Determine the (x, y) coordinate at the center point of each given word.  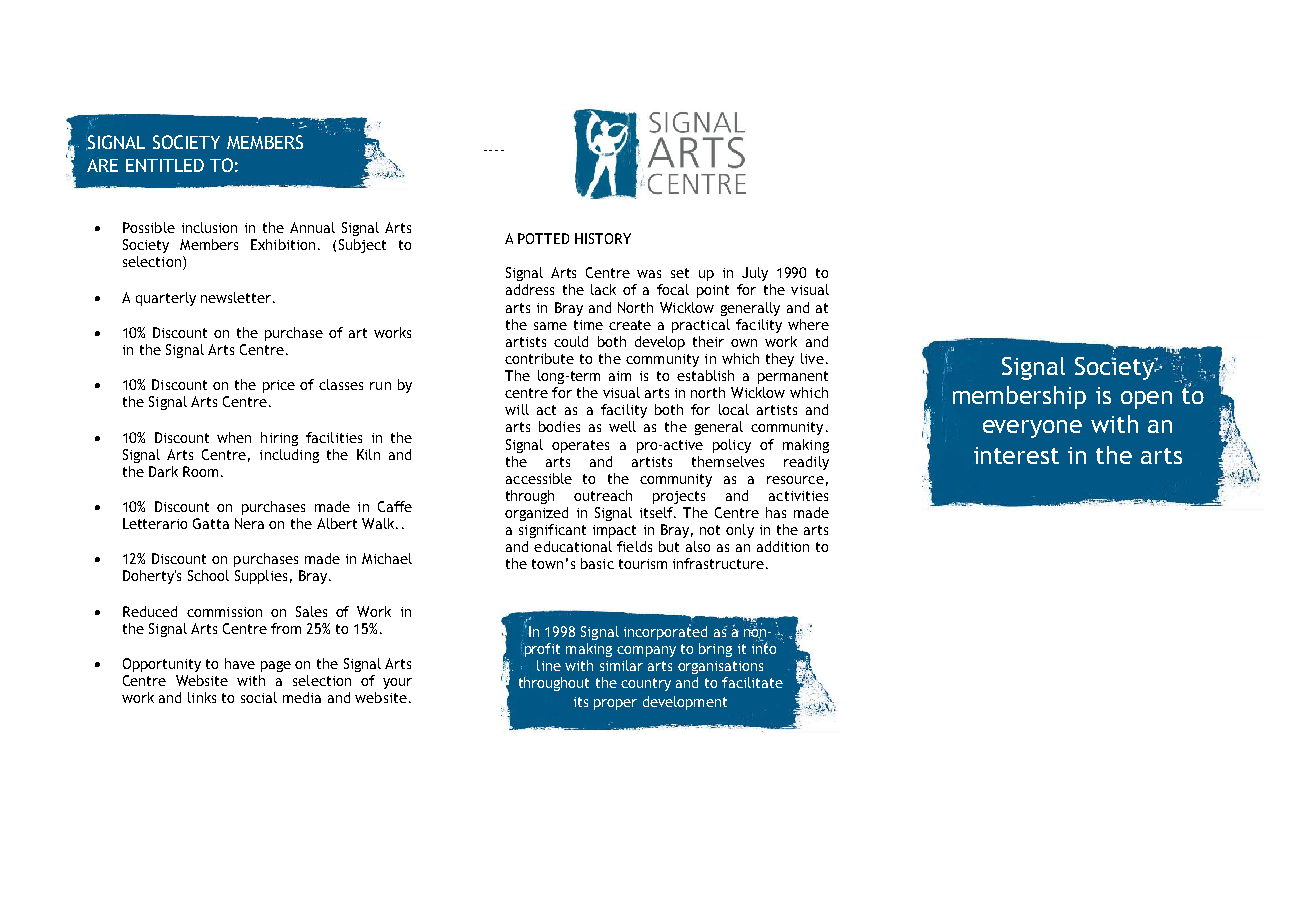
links (202, 697)
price (279, 386)
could (571, 341)
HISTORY (603, 238)
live (812, 358)
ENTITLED (165, 165)
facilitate (752, 682)
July (755, 274)
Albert (337, 523)
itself (657, 512)
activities (798, 496)
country (646, 684)
